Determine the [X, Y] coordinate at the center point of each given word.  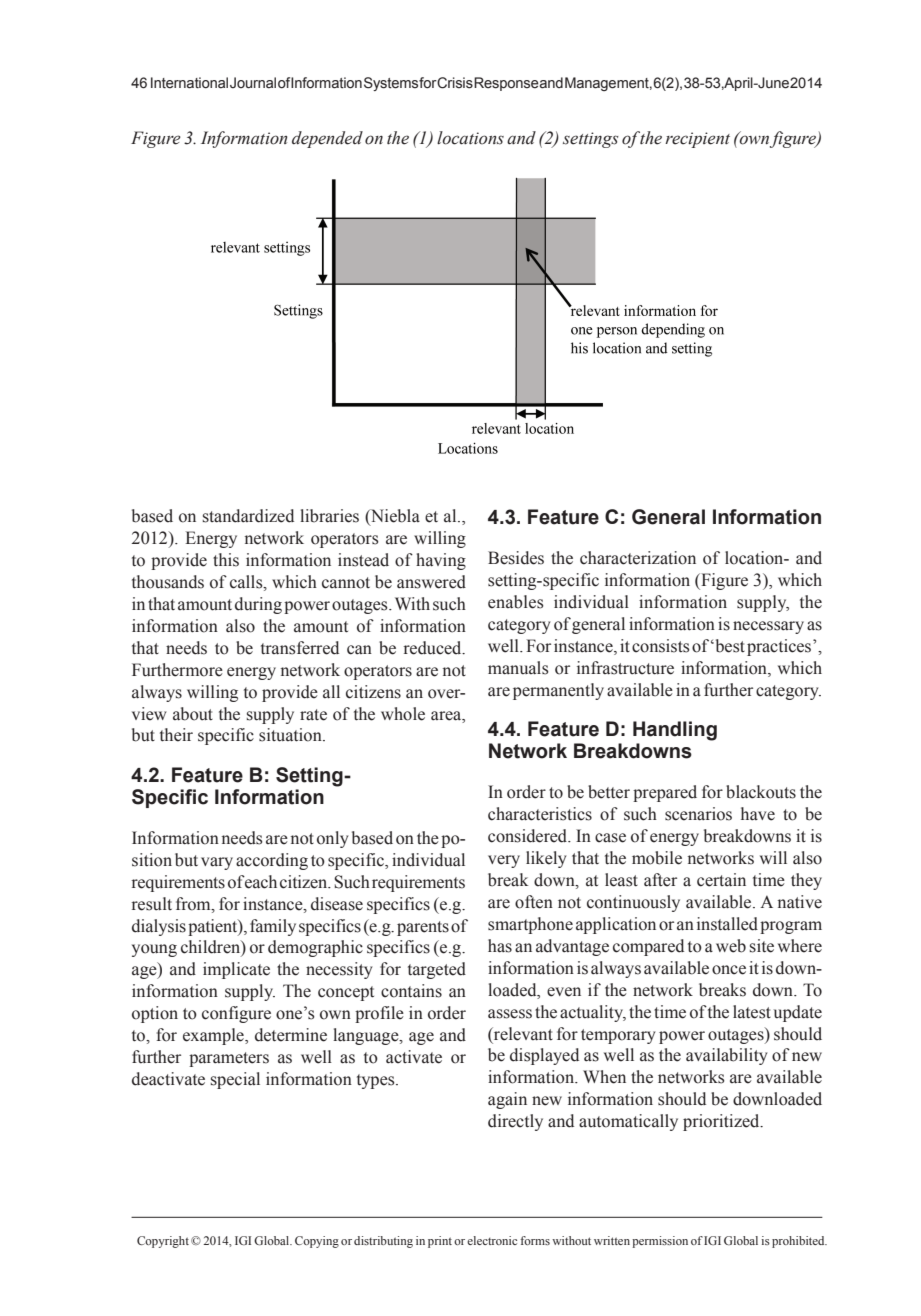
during [258, 605]
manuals [518, 668]
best [729, 646]
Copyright [163, 1242]
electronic [492, 1240]
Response [506, 84]
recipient [697, 140]
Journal [253, 83]
